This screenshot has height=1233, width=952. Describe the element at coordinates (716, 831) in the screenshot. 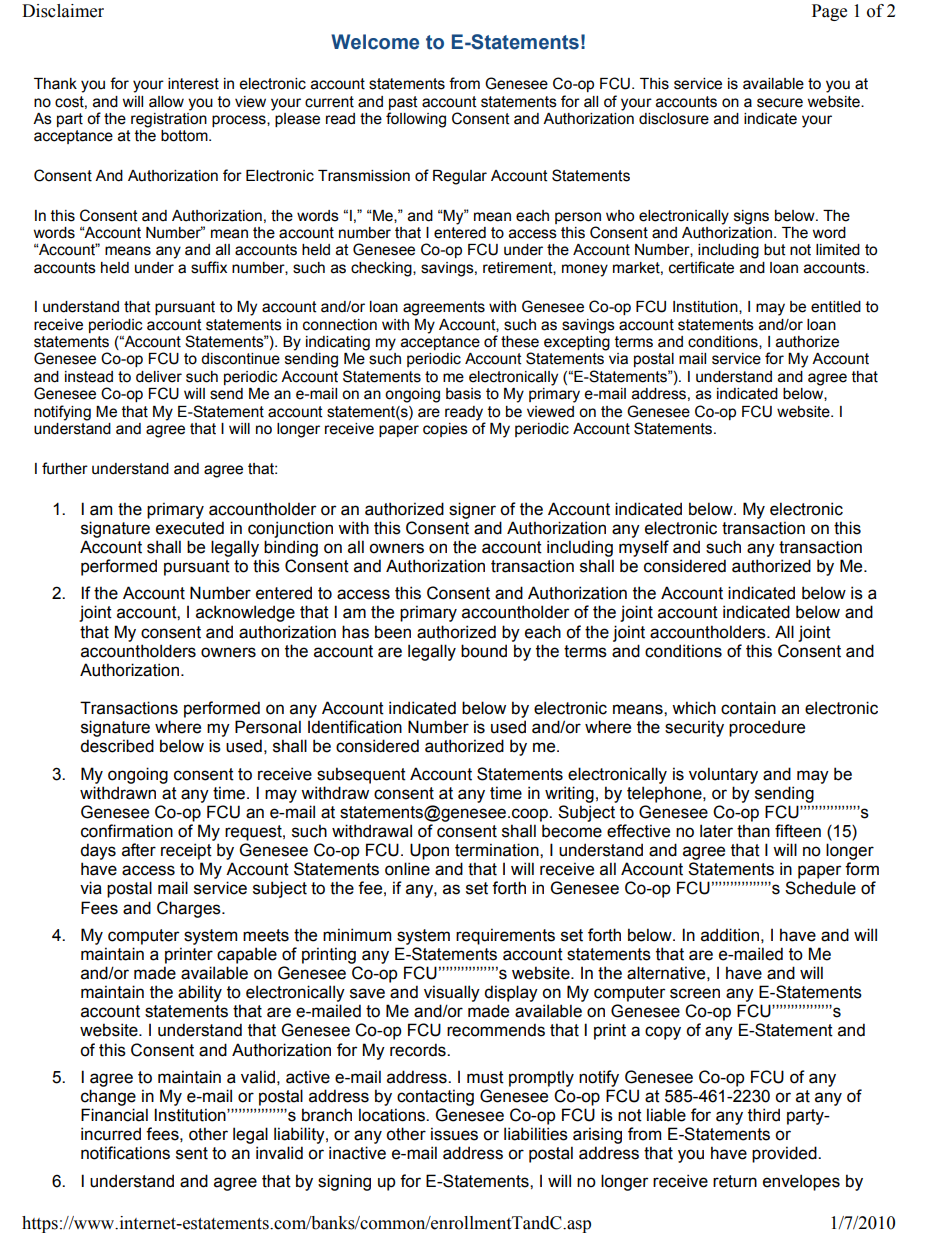

I see `later` at that location.
